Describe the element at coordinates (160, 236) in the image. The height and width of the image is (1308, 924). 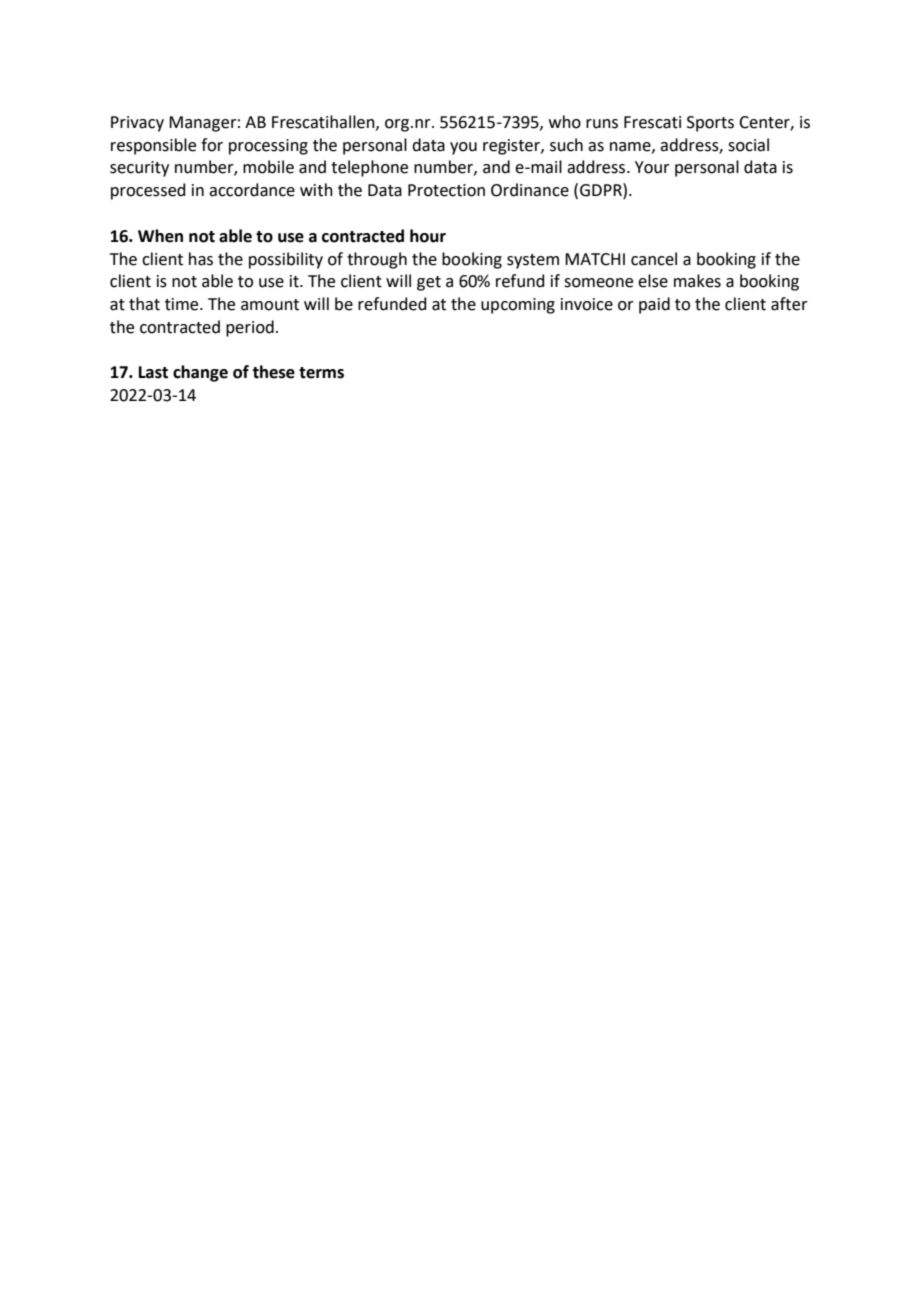
I see `When` at that location.
